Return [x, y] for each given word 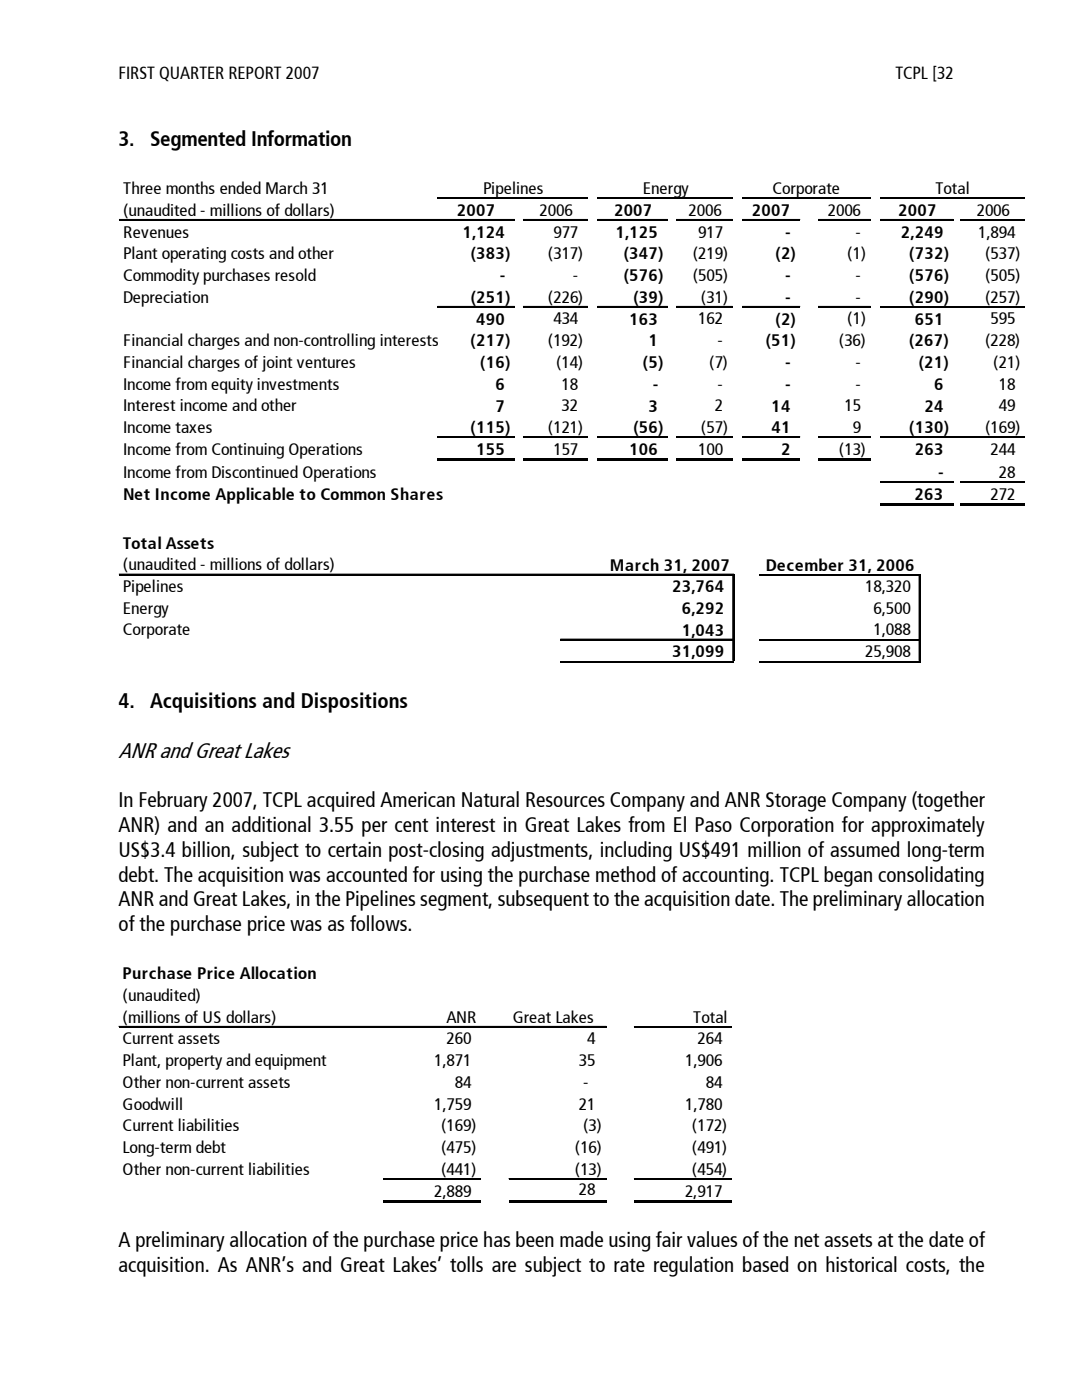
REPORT [255, 72]
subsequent [543, 900]
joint [277, 364]
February [174, 801]
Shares [417, 493]
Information [301, 138]
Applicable [254, 495]
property [194, 1062]
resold [295, 274]
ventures [326, 362]
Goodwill [152, 1103]
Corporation [787, 827]
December [805, 564]
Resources [565, 799]
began [848, 876]
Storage [796, 802]
